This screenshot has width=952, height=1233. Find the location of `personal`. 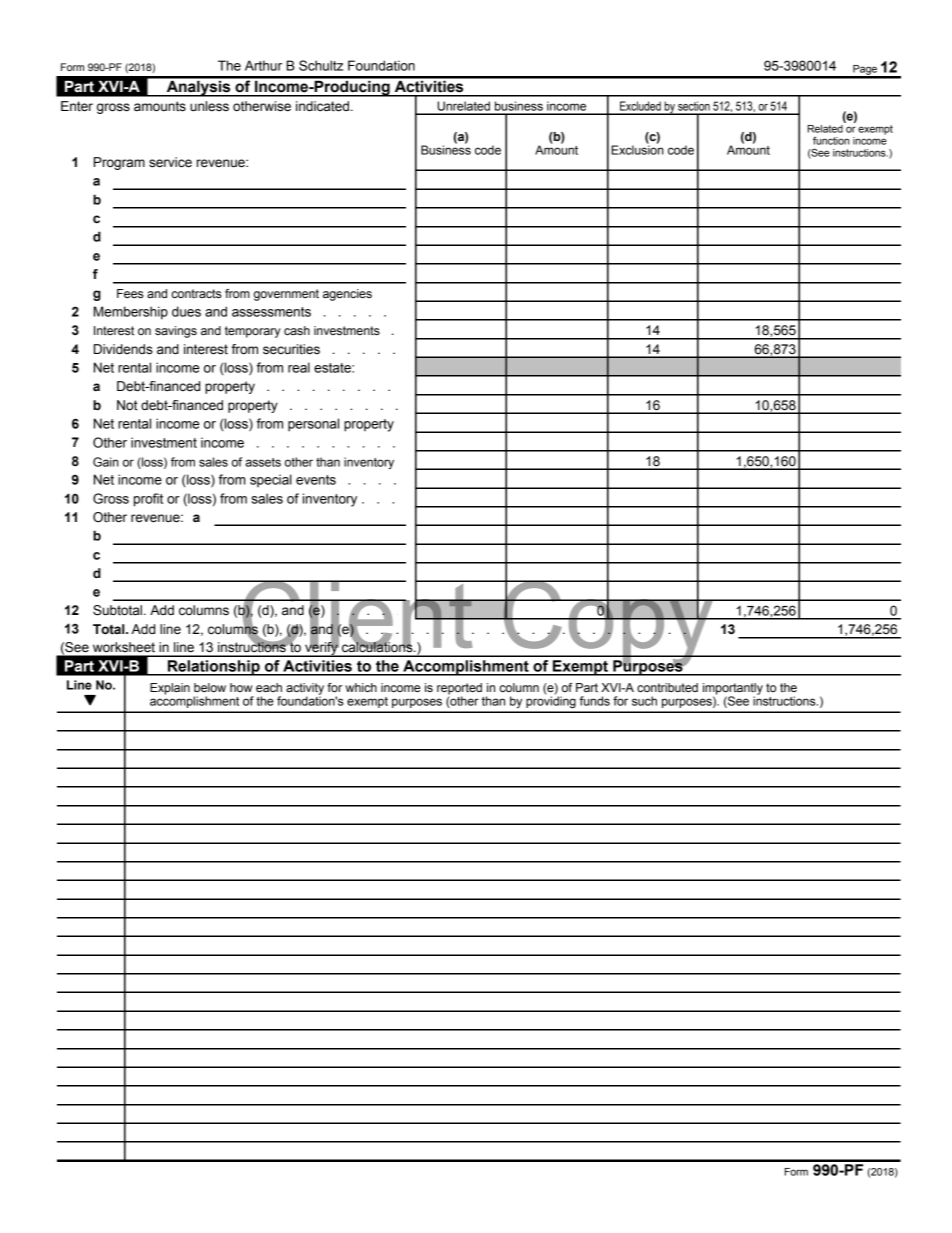

personal is located at coordinates (313, 425).
